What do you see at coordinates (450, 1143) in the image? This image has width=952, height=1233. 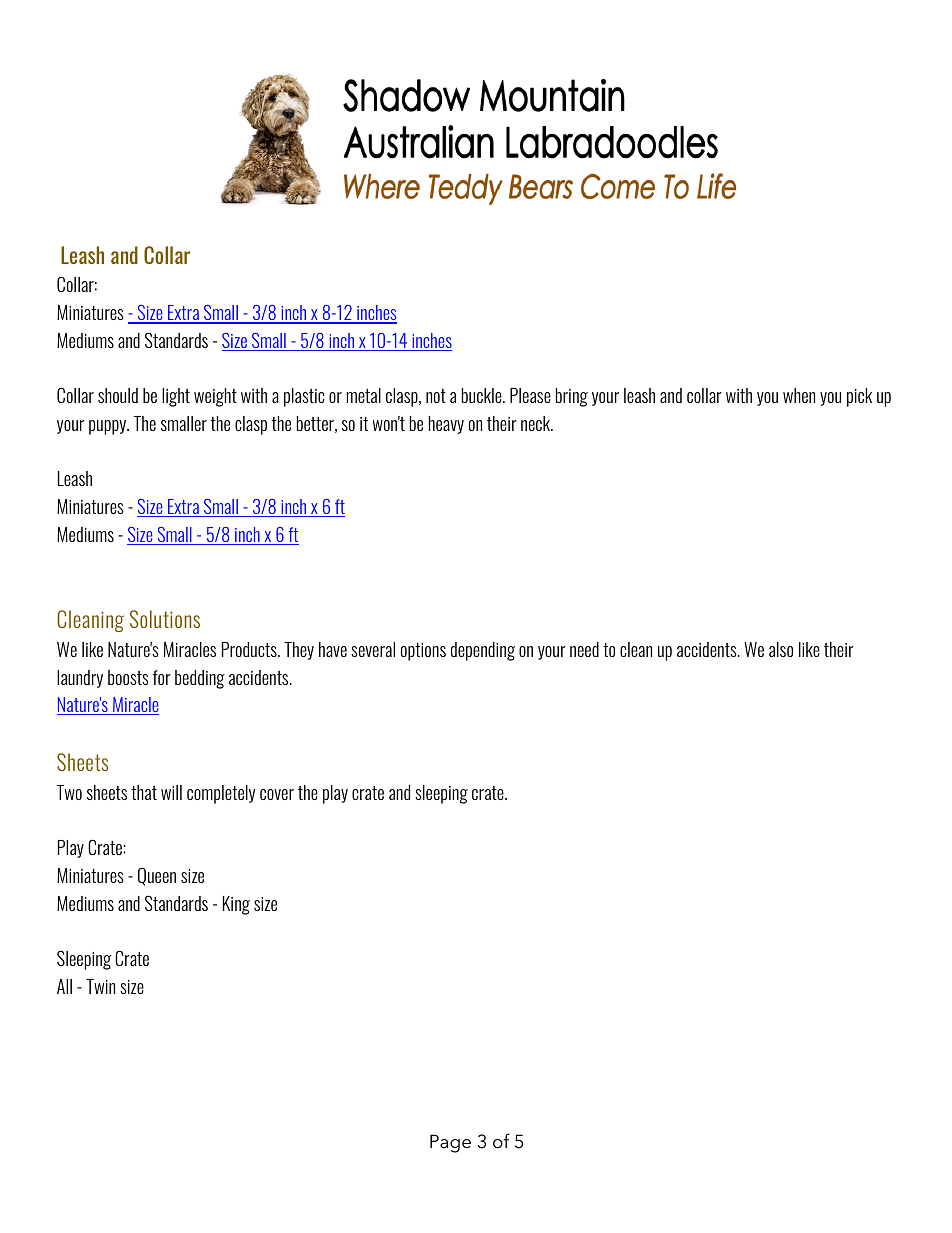 I see `Page` at bounding box center [450, 1143].
